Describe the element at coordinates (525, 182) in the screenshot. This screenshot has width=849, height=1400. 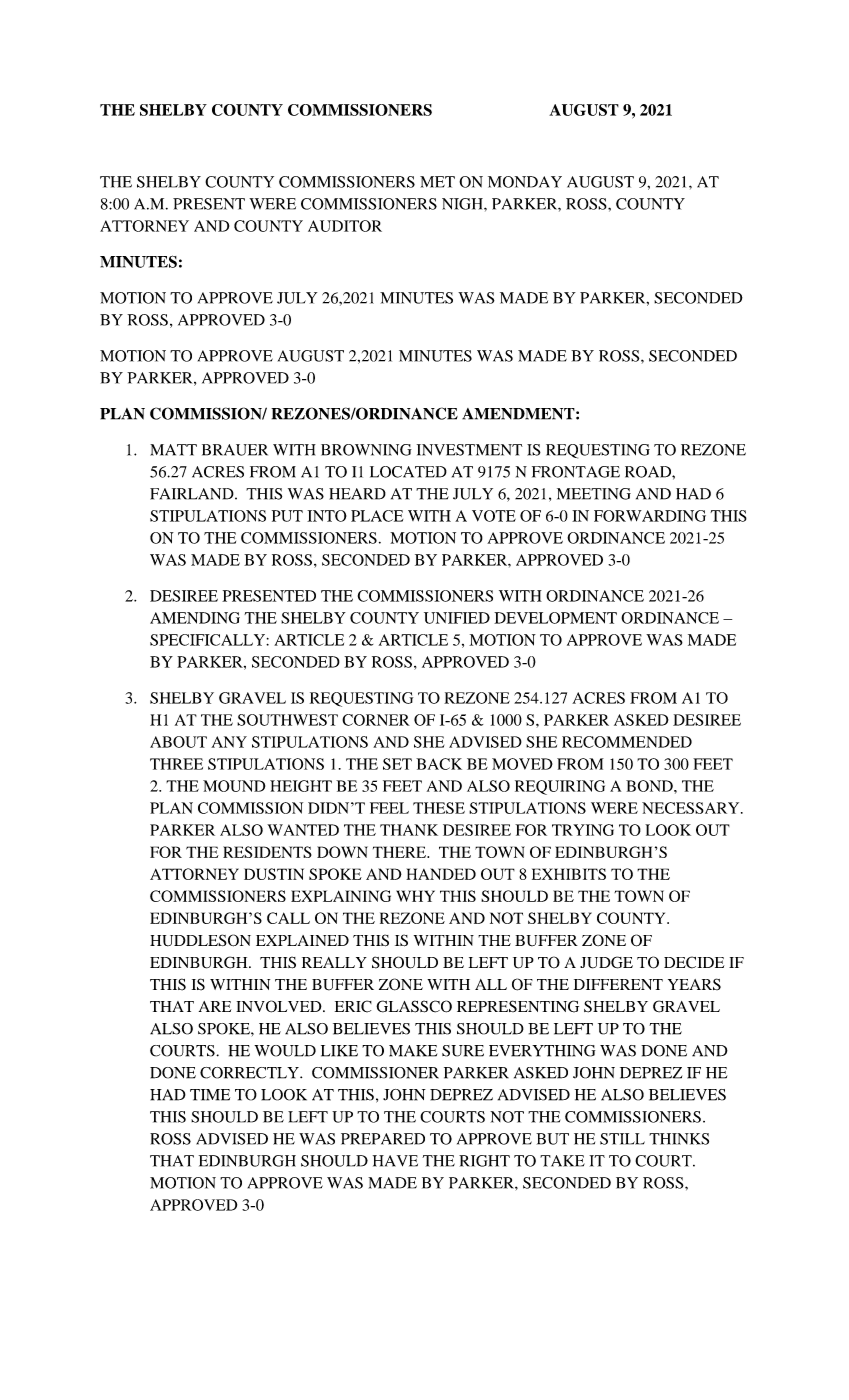
I see `MONDAY` at that location.
